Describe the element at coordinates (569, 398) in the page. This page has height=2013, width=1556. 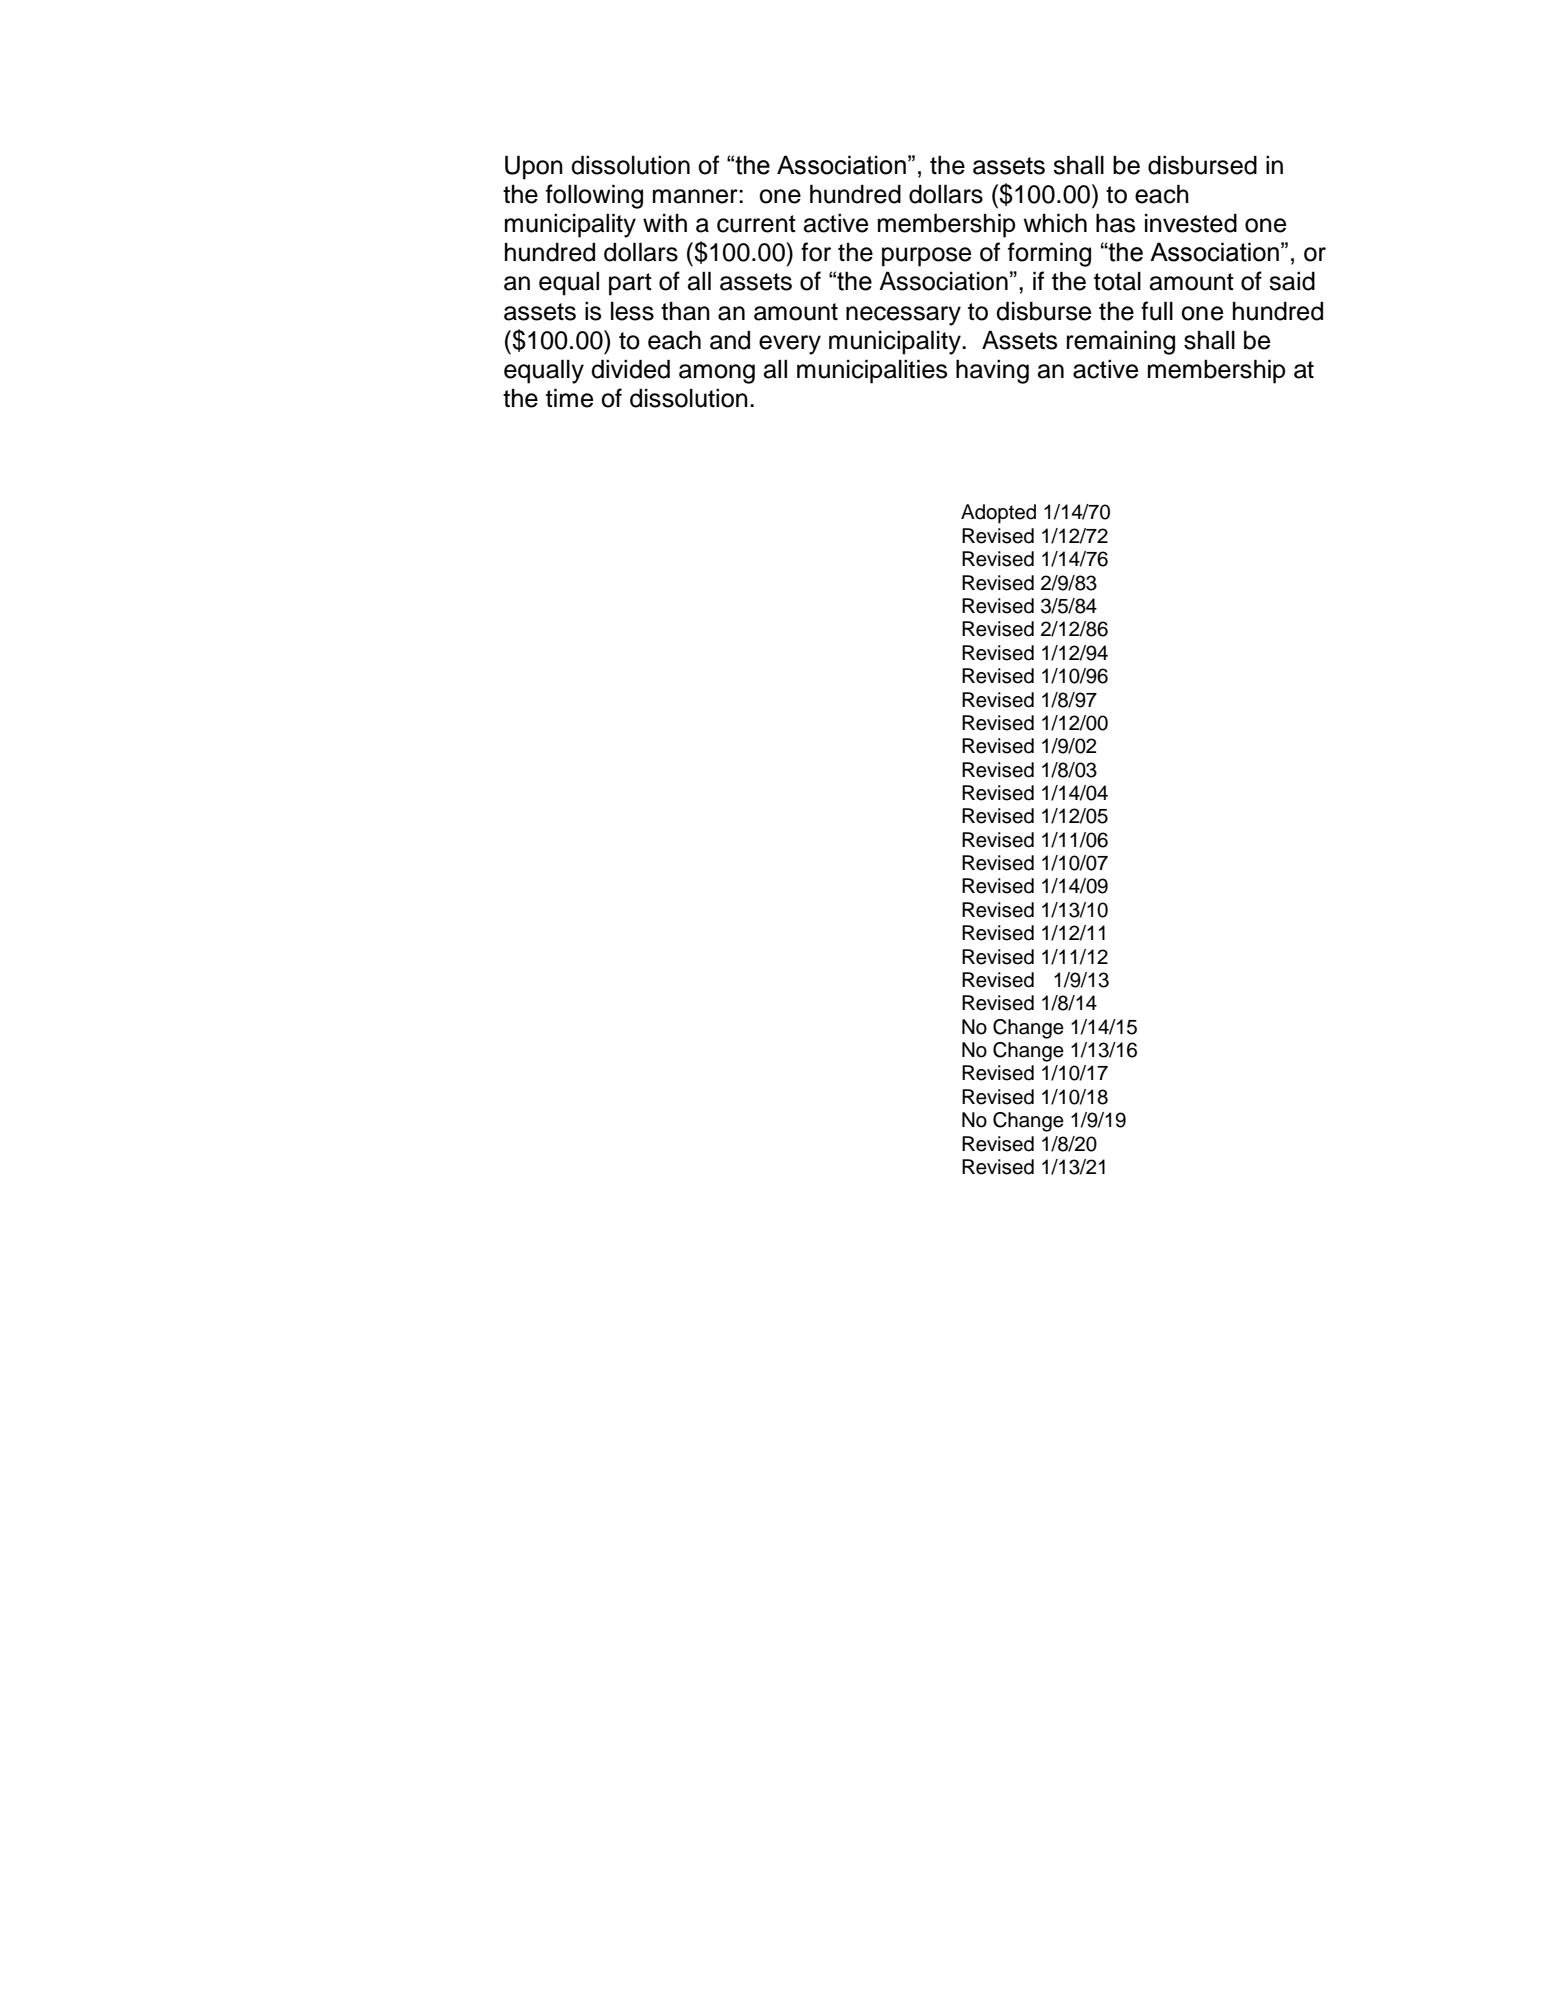
I see `time` at that location.
